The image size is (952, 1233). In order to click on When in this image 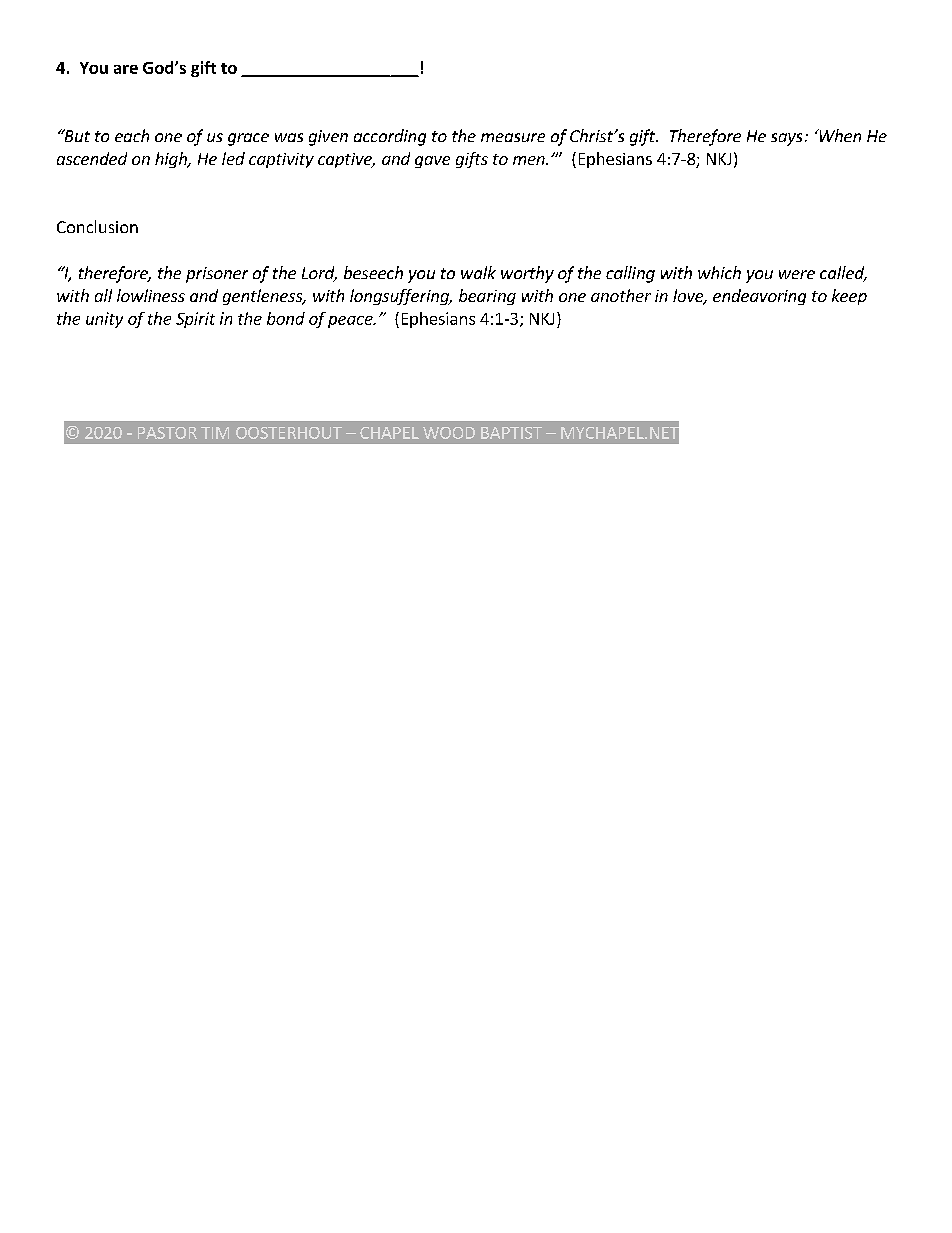, I will do `click(839, 135)`.
